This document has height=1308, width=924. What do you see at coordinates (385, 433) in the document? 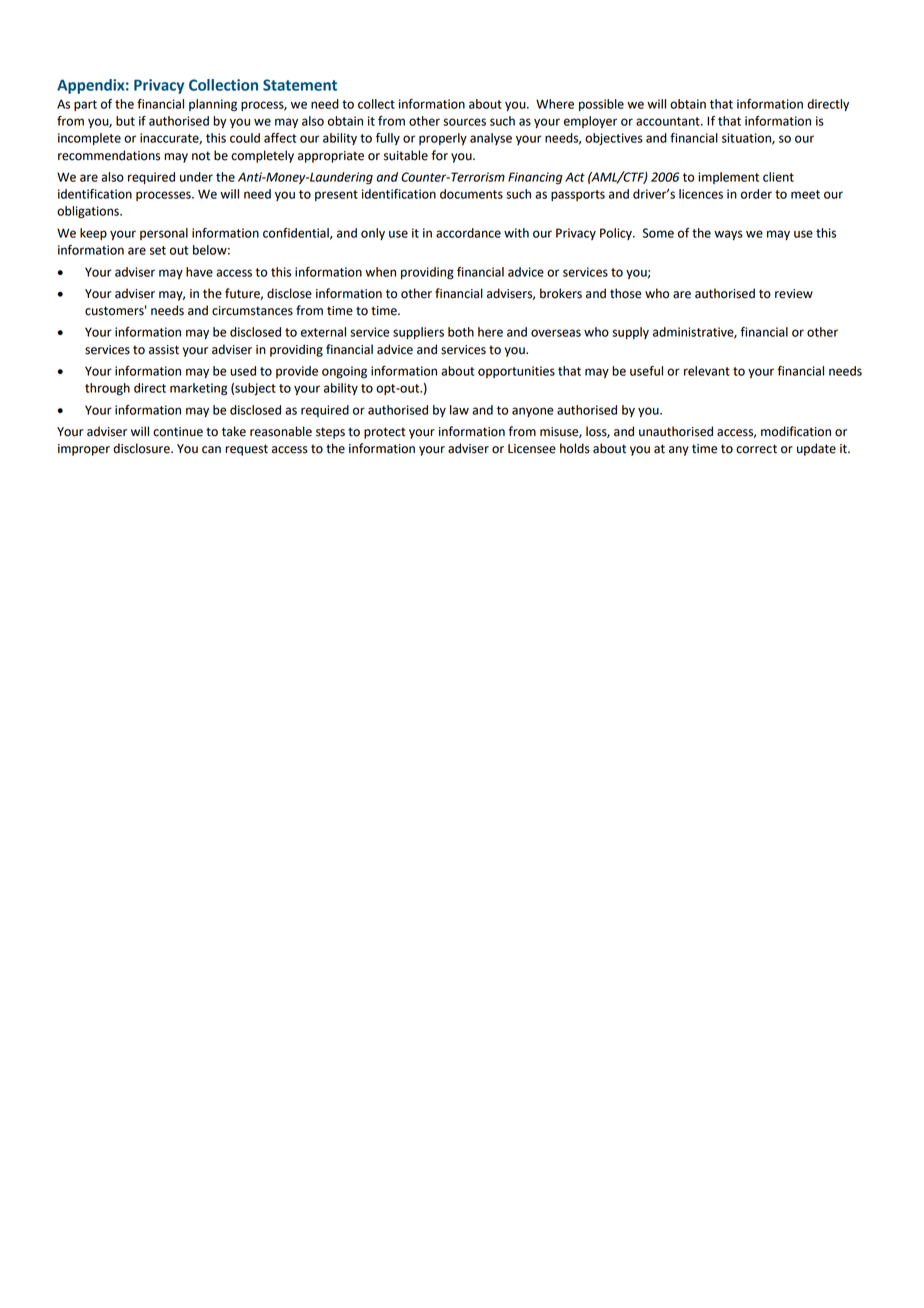
I see `protect` at bounding box center [385, 433].
